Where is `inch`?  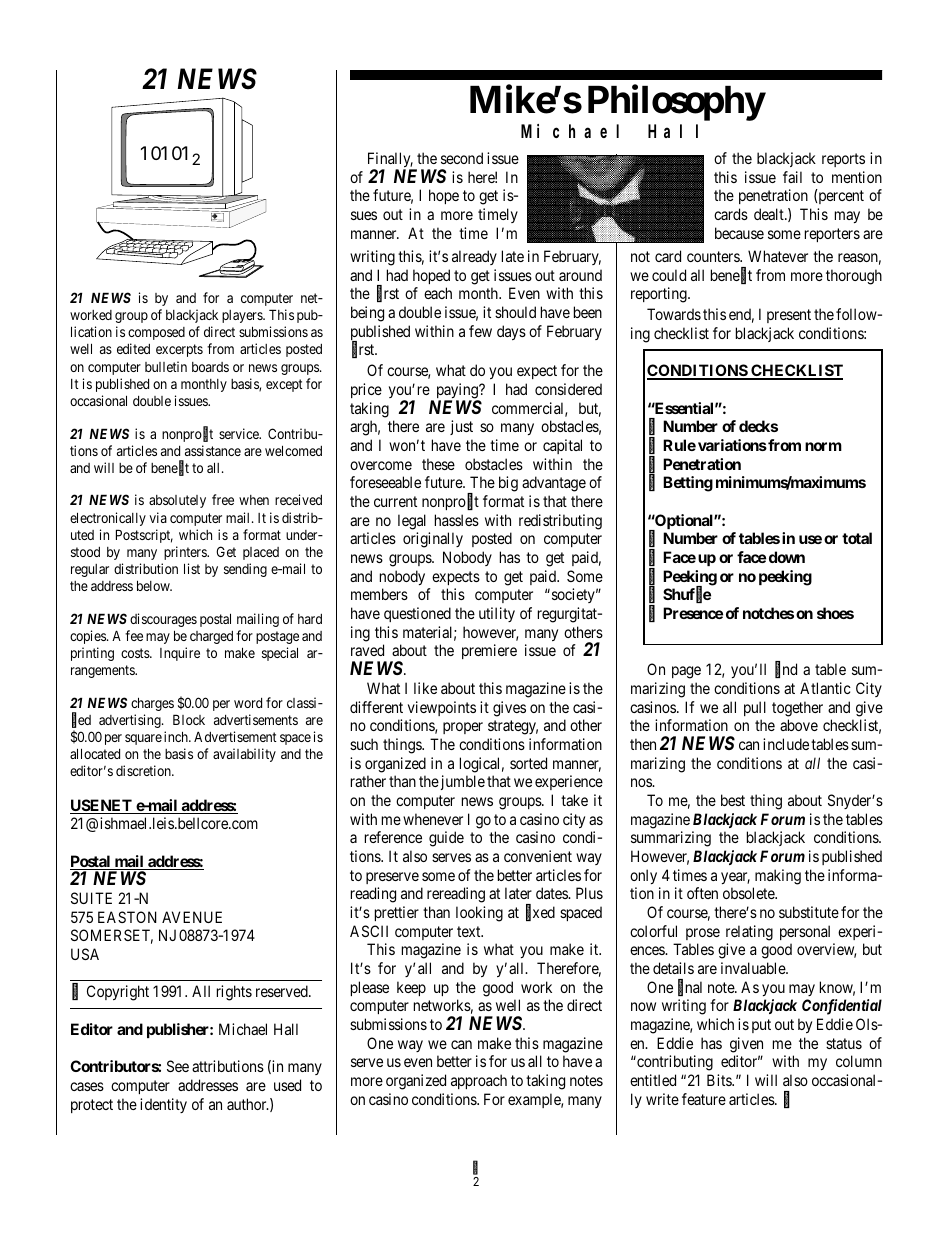 inch is located at coordinates (177, 736).
